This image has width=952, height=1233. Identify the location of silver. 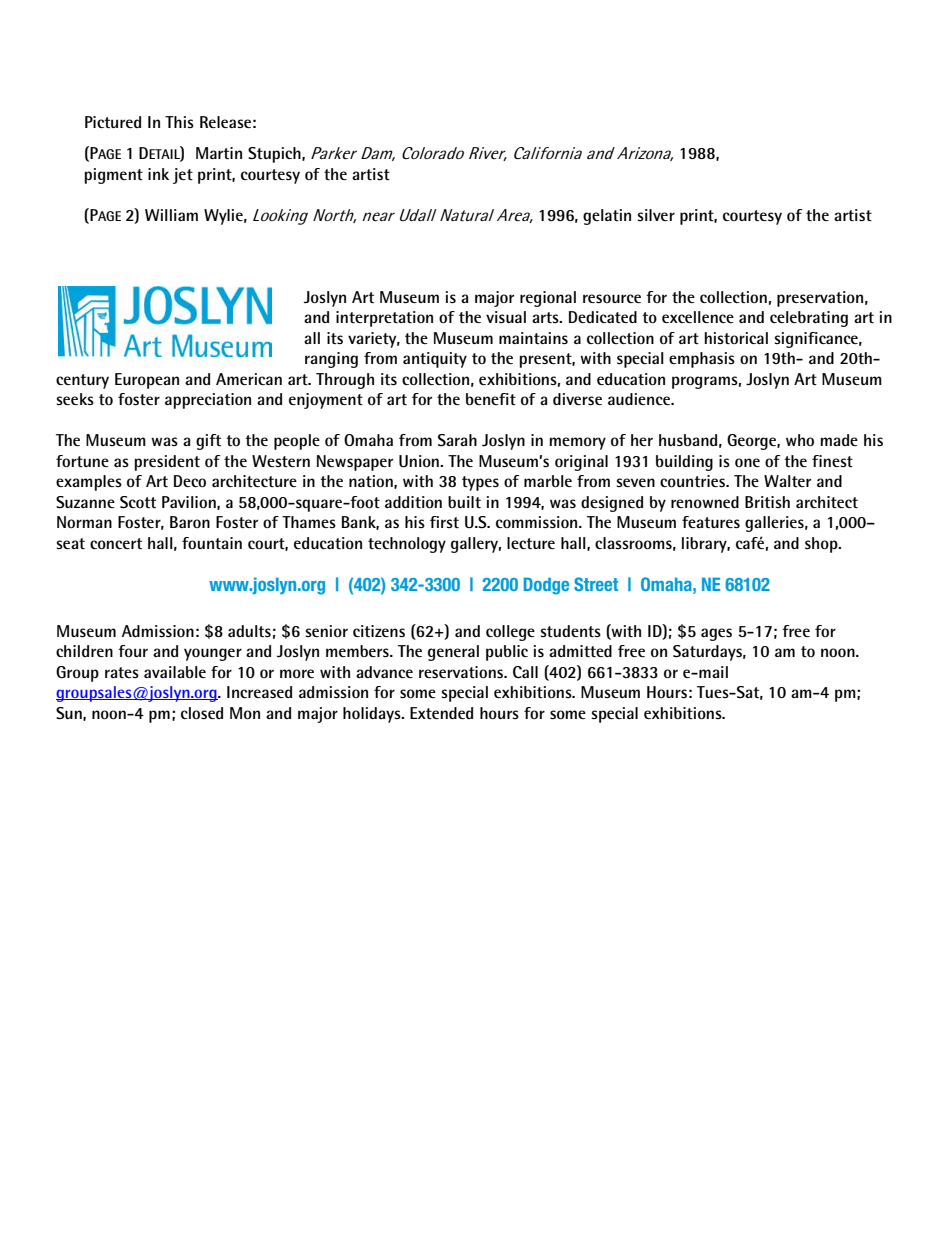
(656, 215).
